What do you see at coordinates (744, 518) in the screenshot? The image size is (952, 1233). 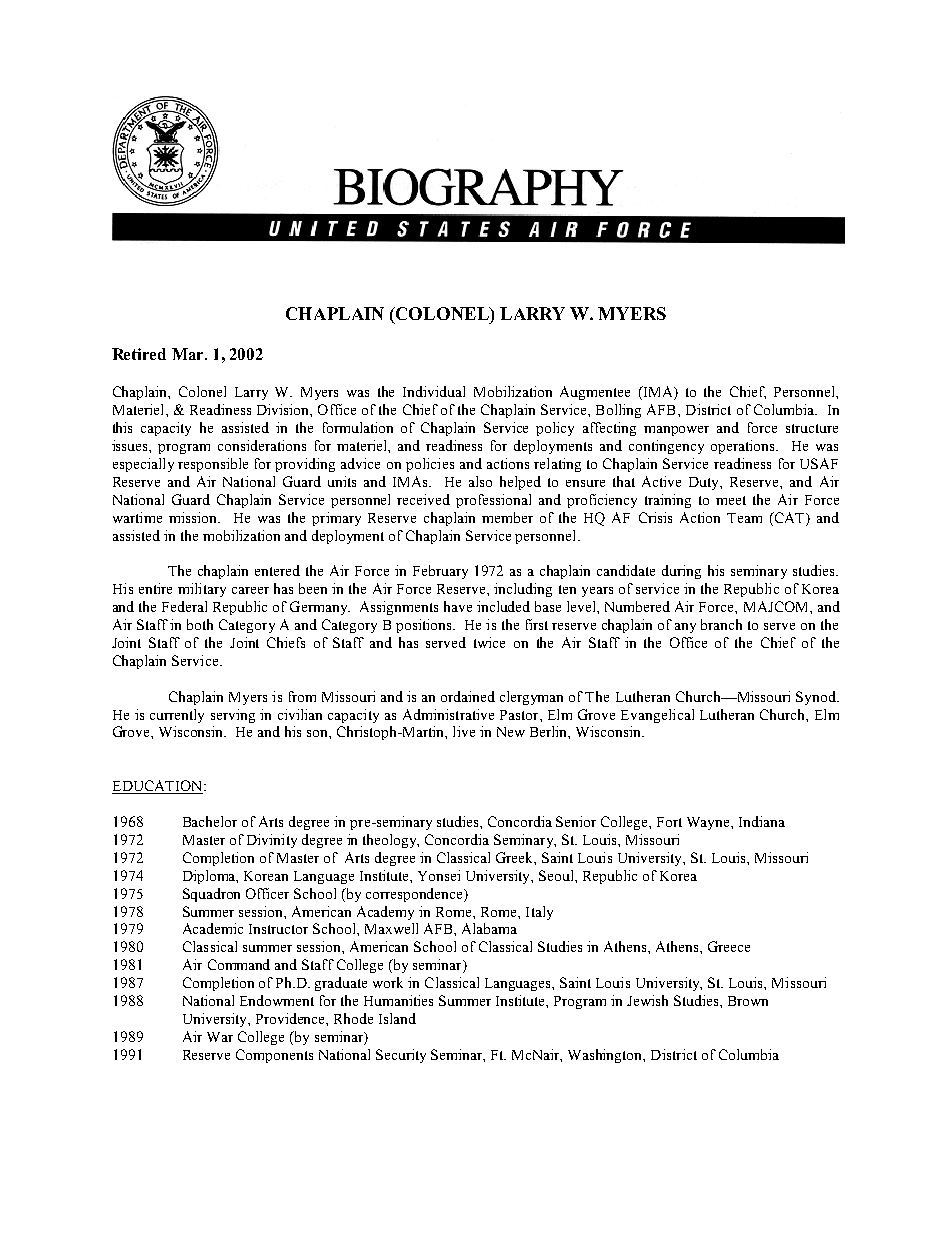 I see `Team` at bounding box center [744, 518].
